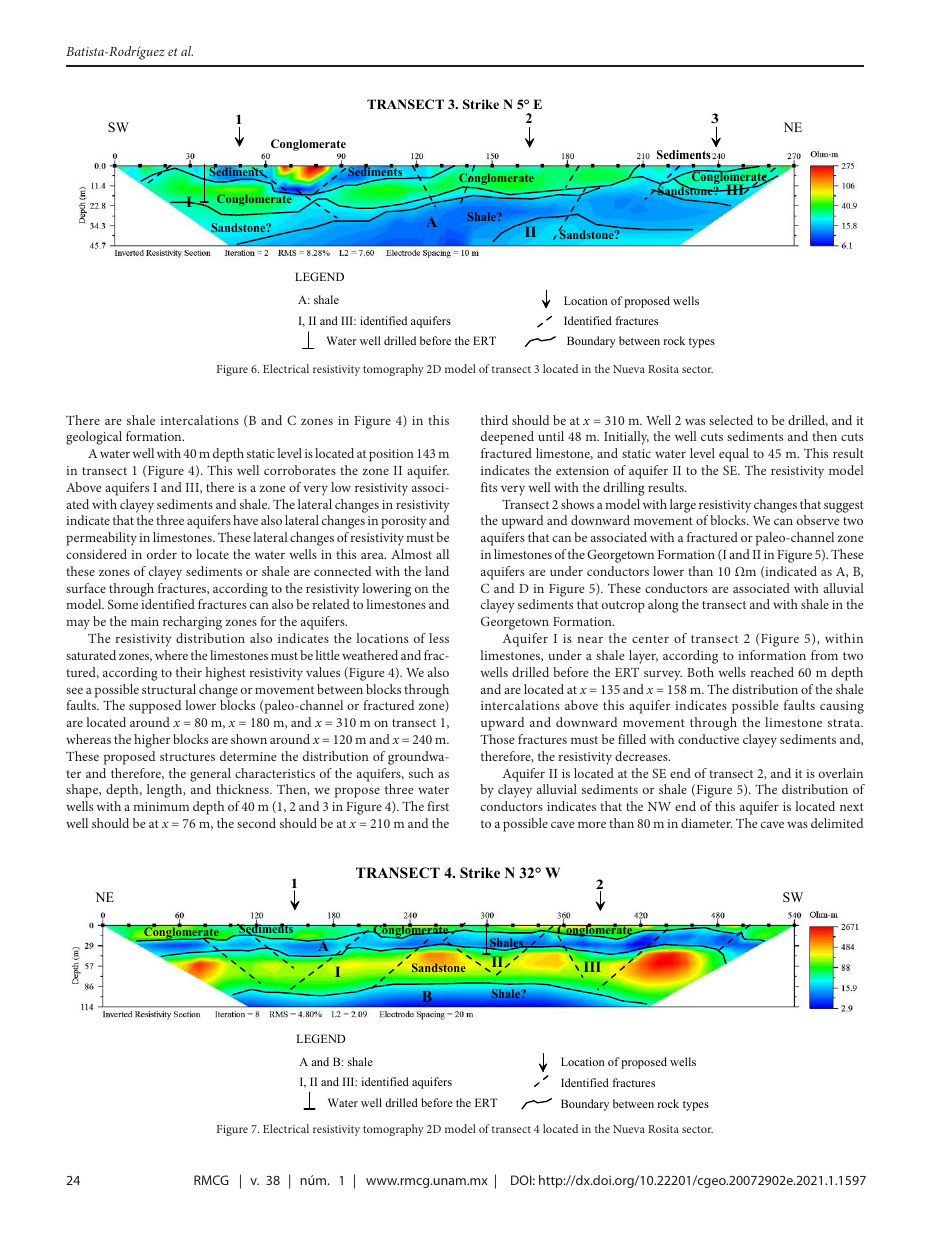 The width and height of the image is (952, 1233). I want to click on along, so click(663, 606).
